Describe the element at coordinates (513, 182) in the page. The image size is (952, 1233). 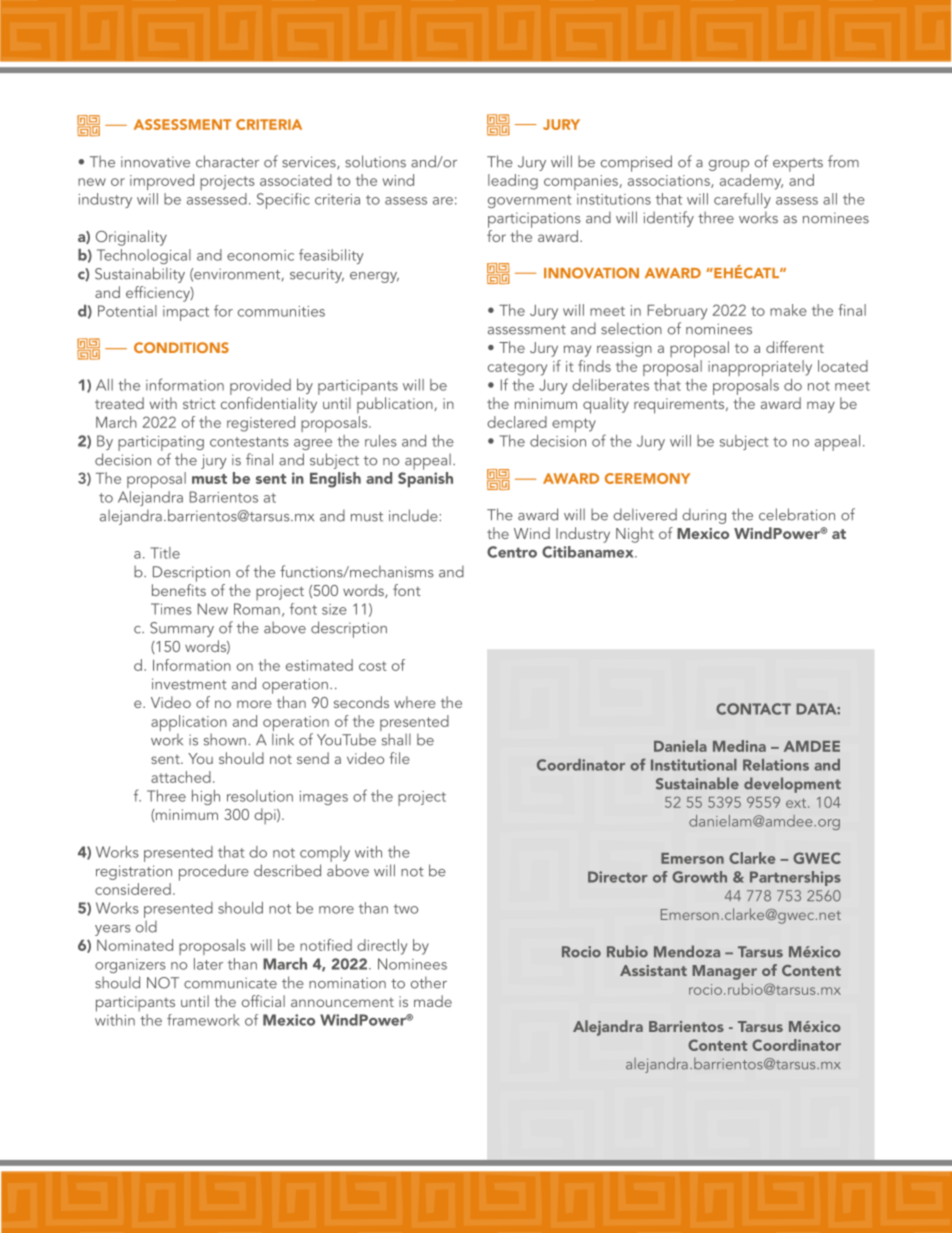
I see `leading` at that location.
